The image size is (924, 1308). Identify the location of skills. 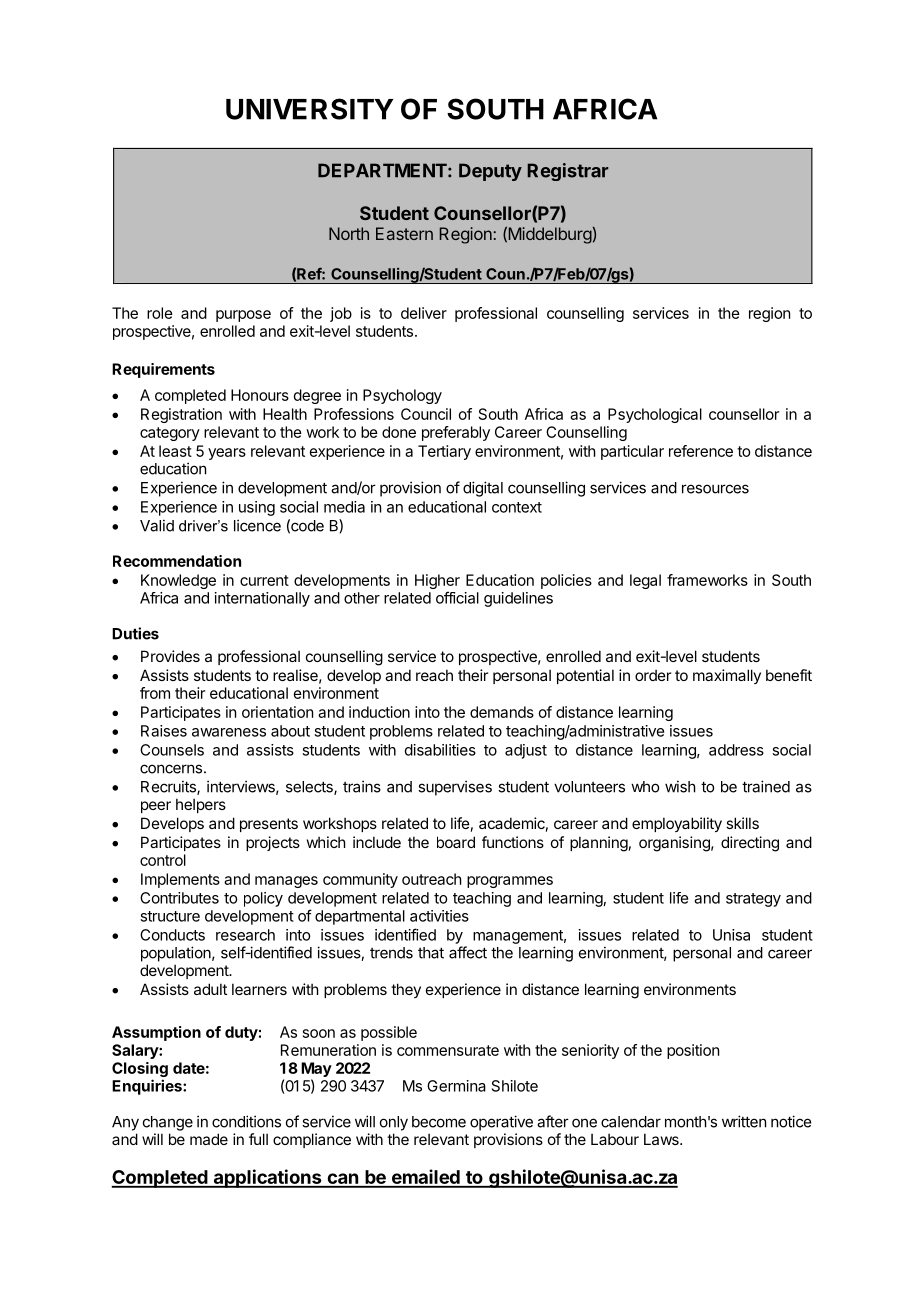
(742, 823).
